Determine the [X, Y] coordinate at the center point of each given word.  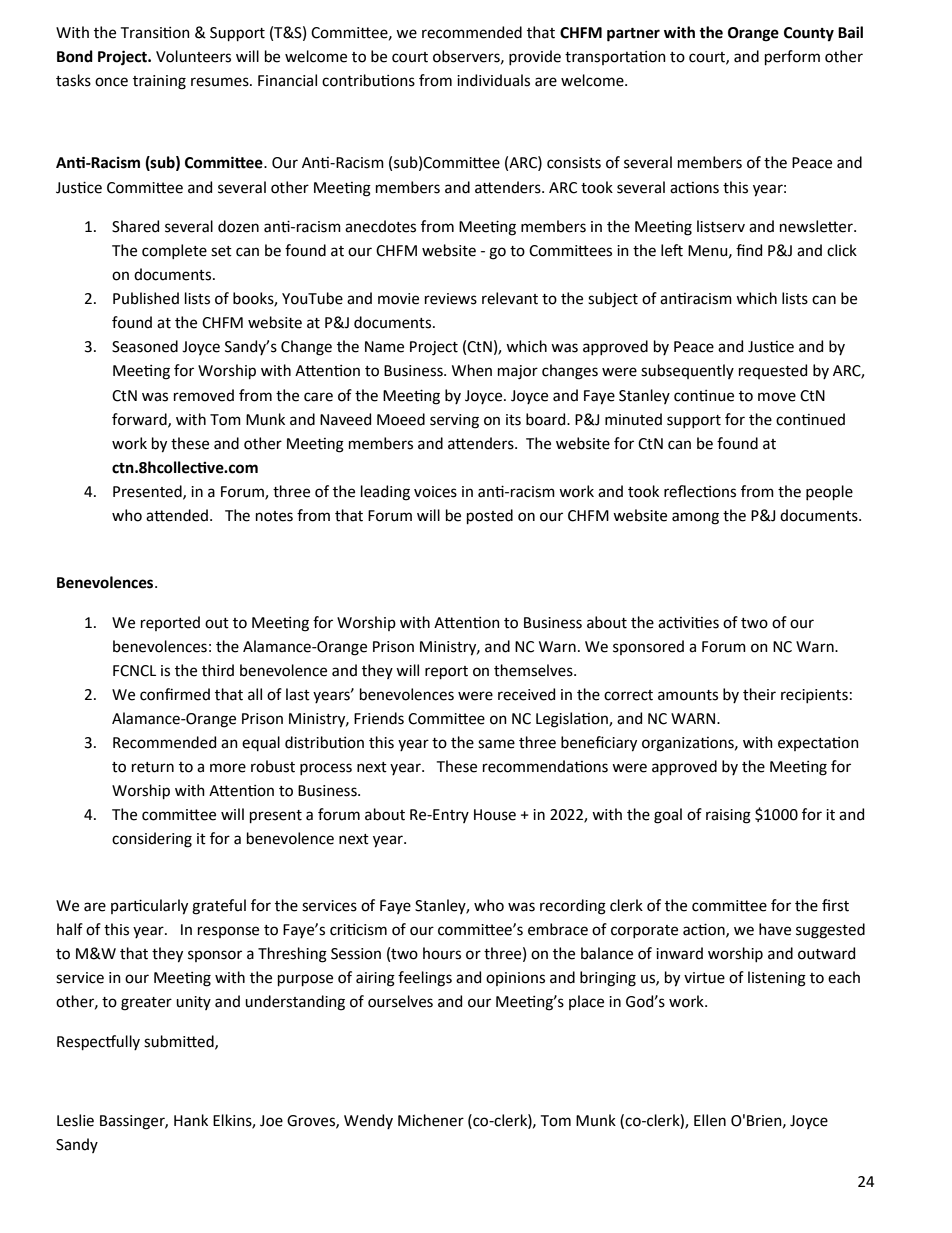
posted [490, 516]
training [159, 82]
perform [792, 57]
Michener [431, 1120]
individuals [493, 80]
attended [177, 515]
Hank [191, 1120]
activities [688, 623]
